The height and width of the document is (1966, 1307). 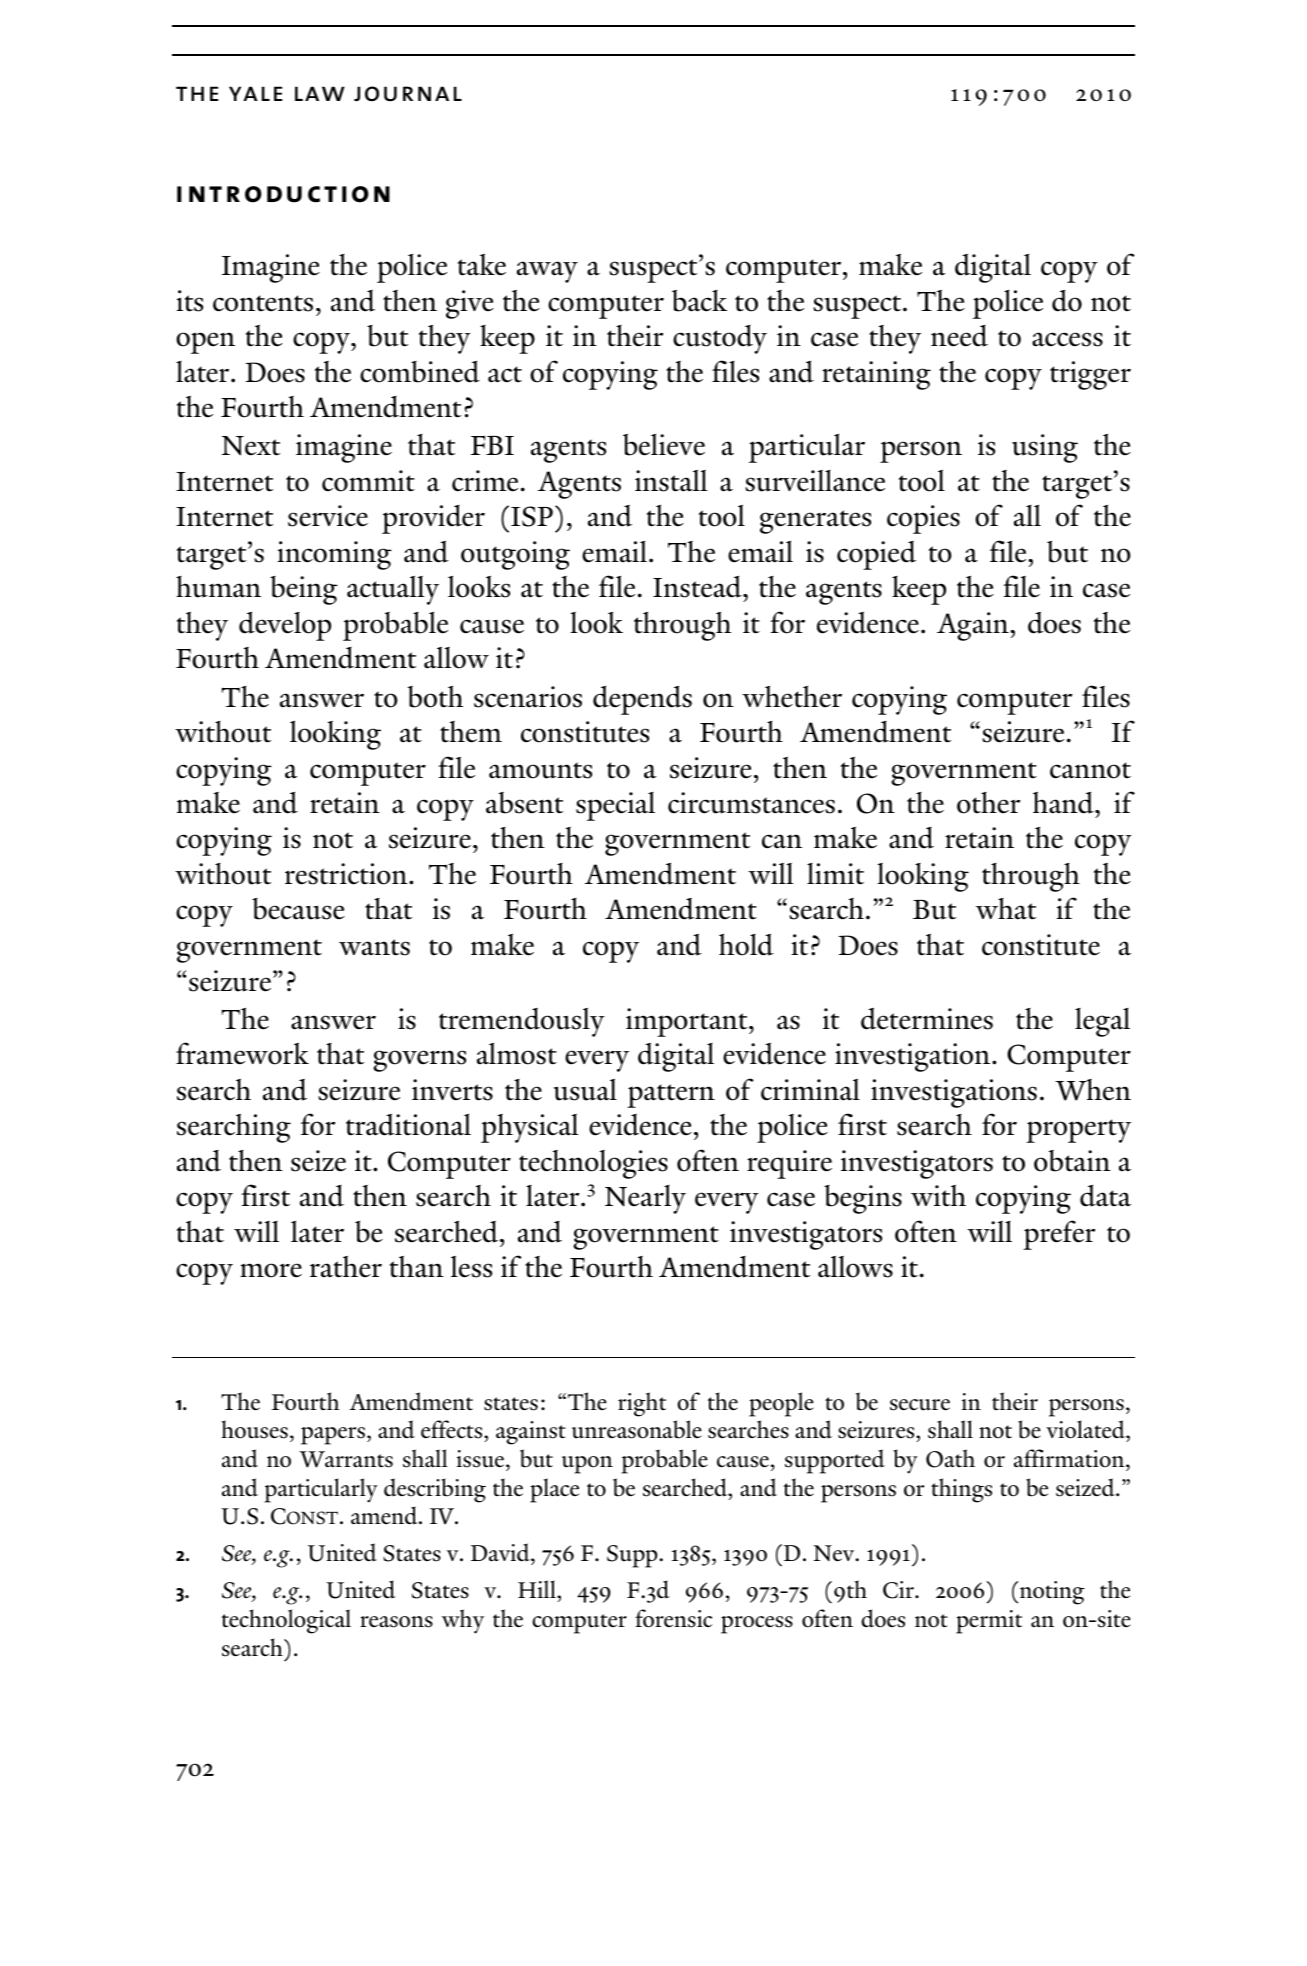 I want to click on away, so click(x=547, y=272).
